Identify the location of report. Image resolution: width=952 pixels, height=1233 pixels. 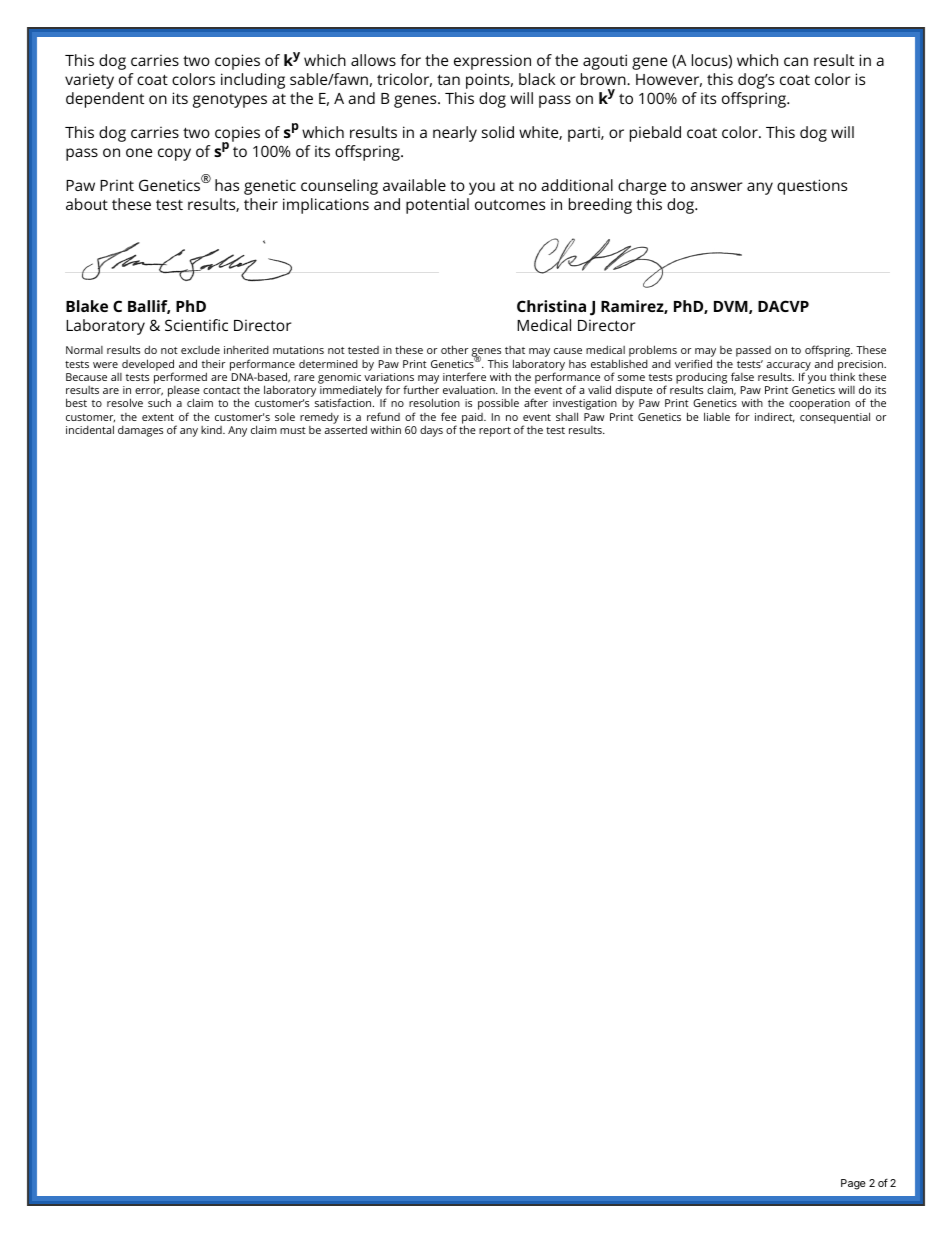
(495, 432).
